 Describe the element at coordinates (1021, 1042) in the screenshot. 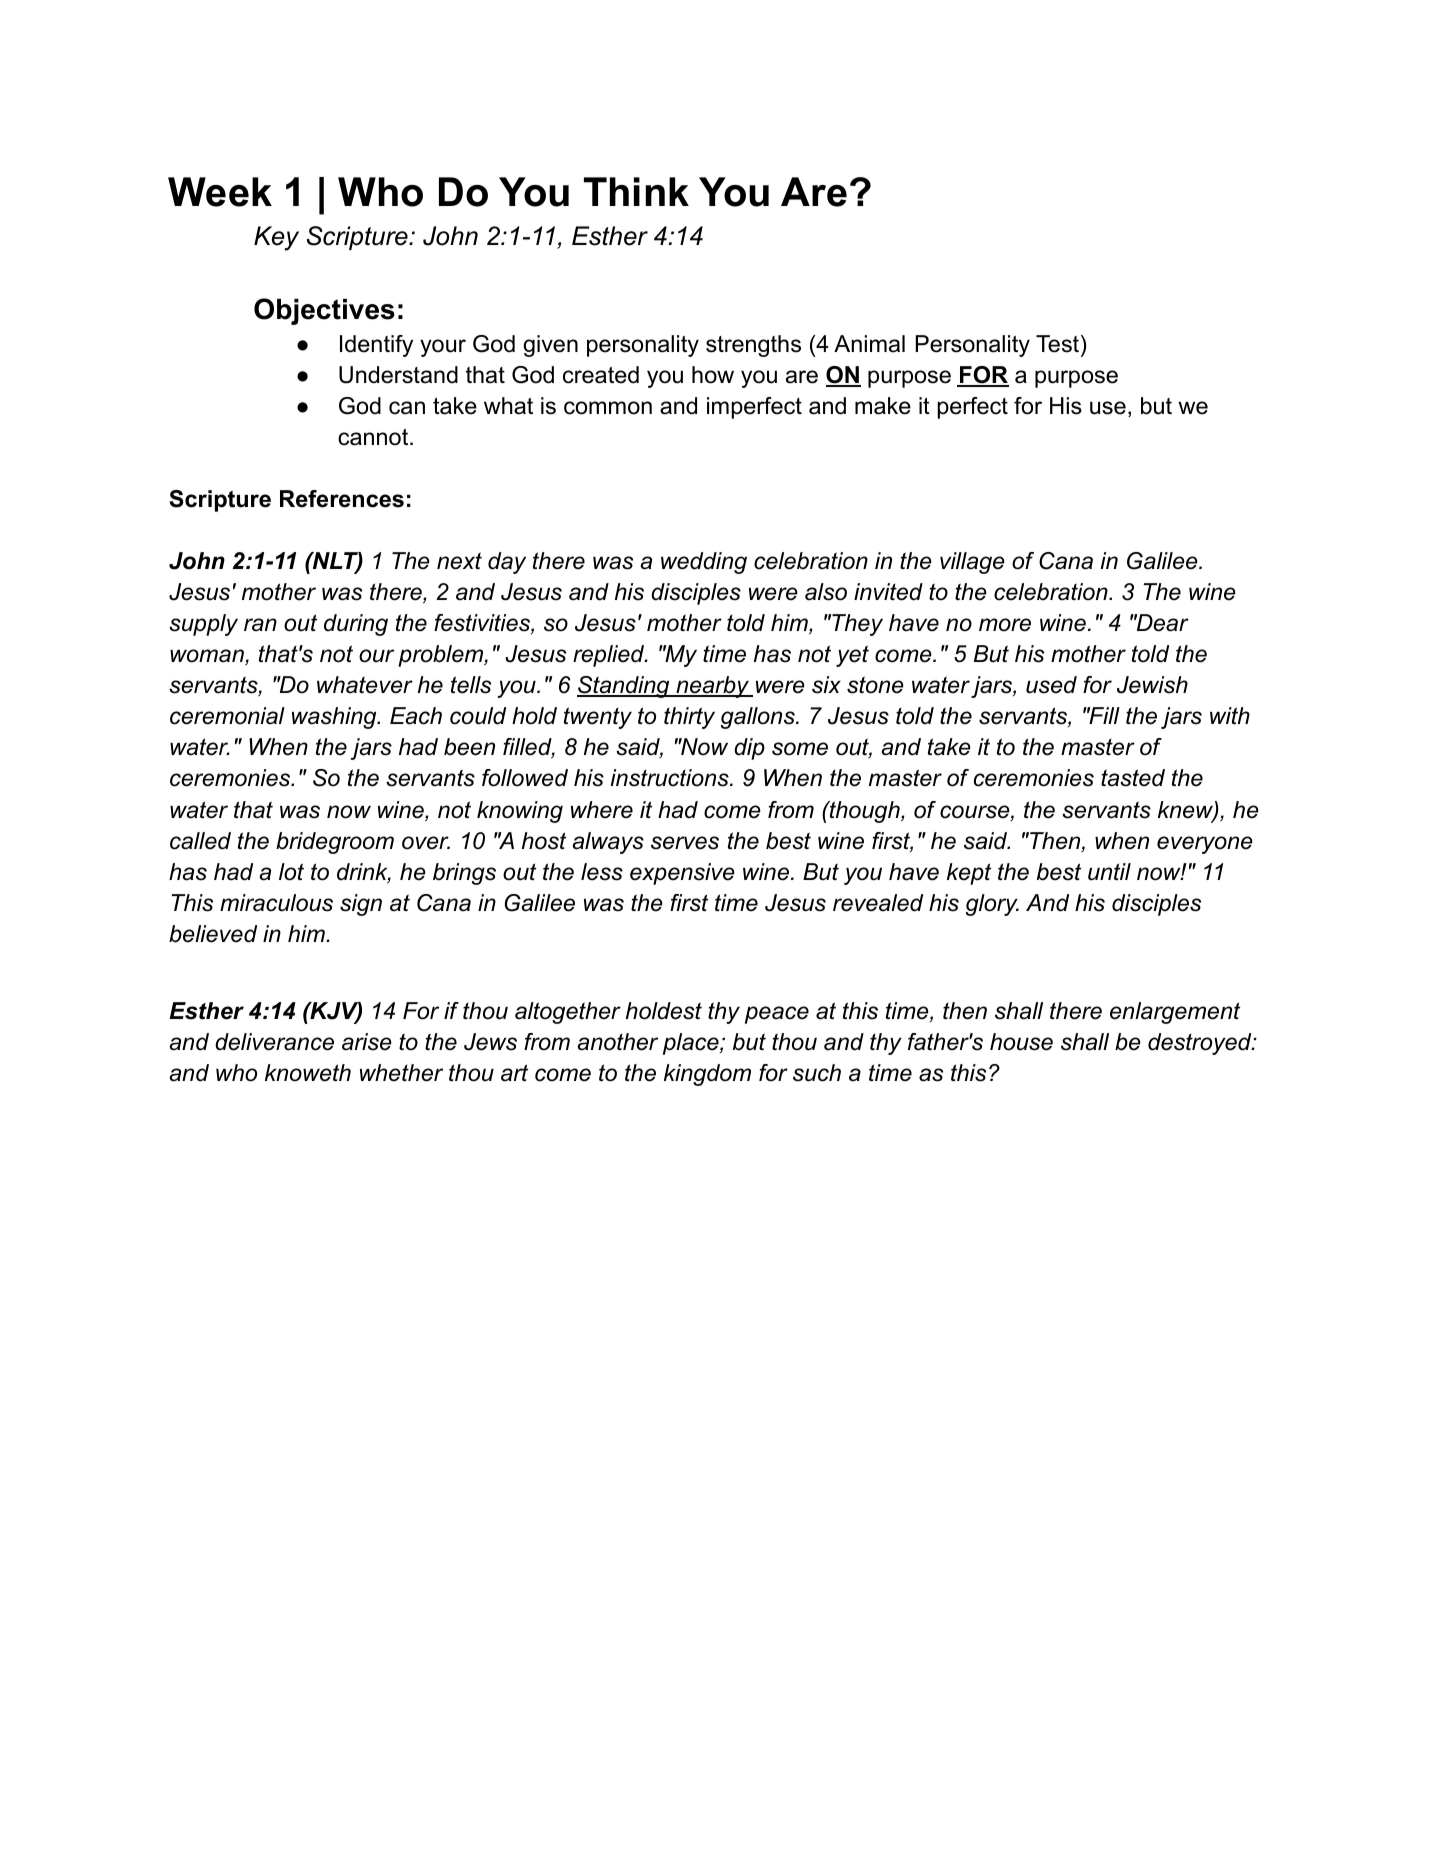

I see `house` at that location.
